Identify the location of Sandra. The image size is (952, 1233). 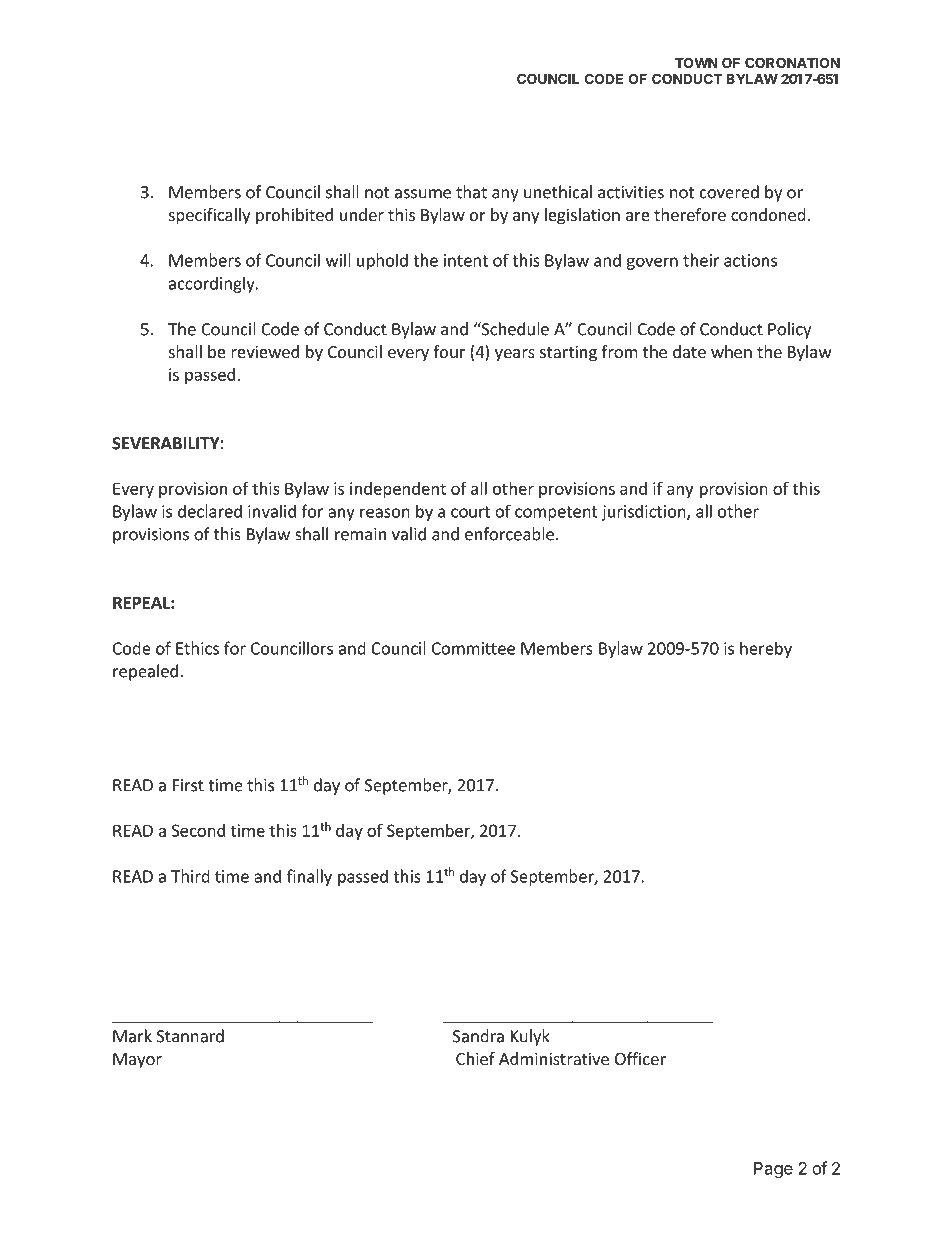
(478, 1036).
